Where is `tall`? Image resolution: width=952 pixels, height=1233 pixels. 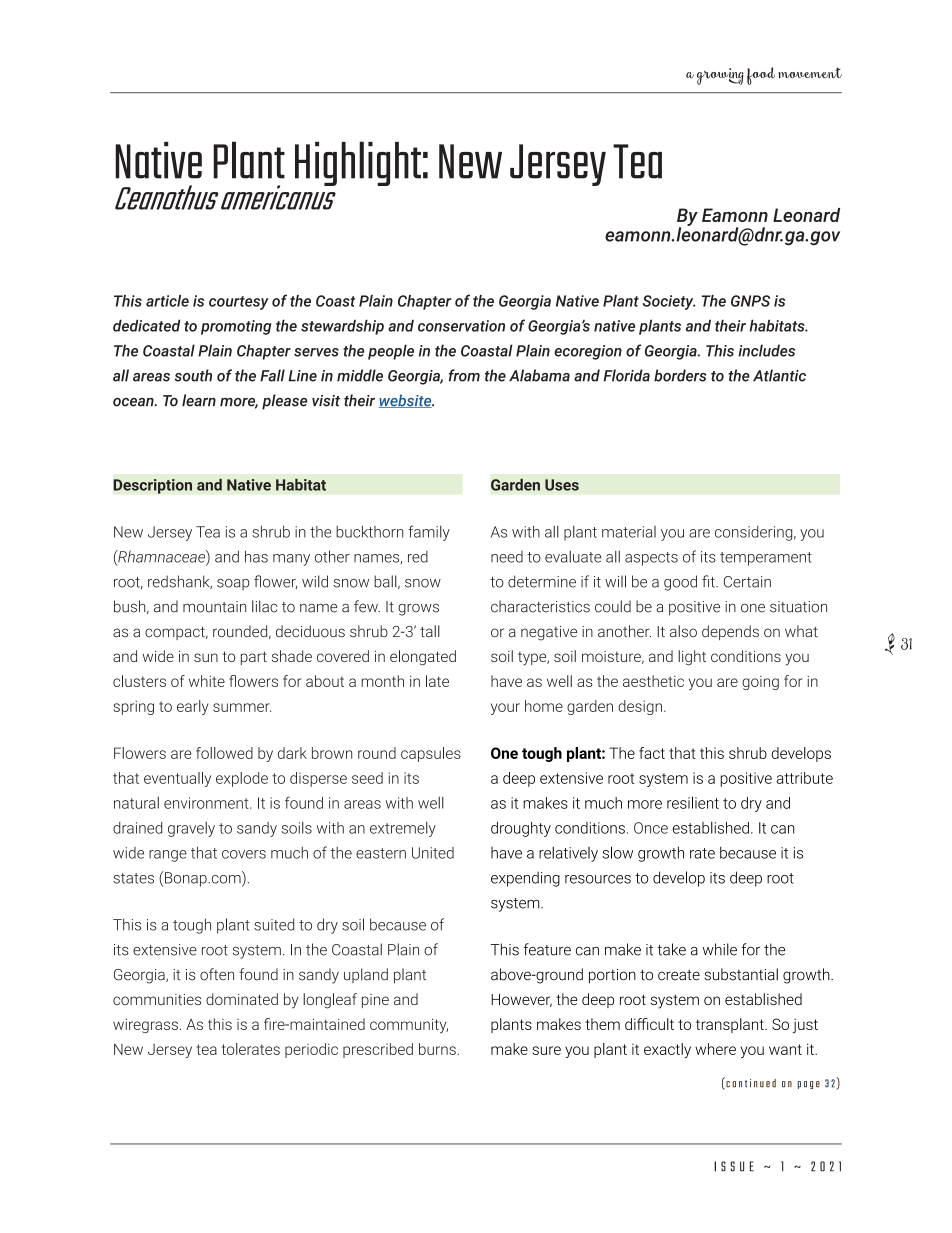
tall is located at coordinates (430, 631).
